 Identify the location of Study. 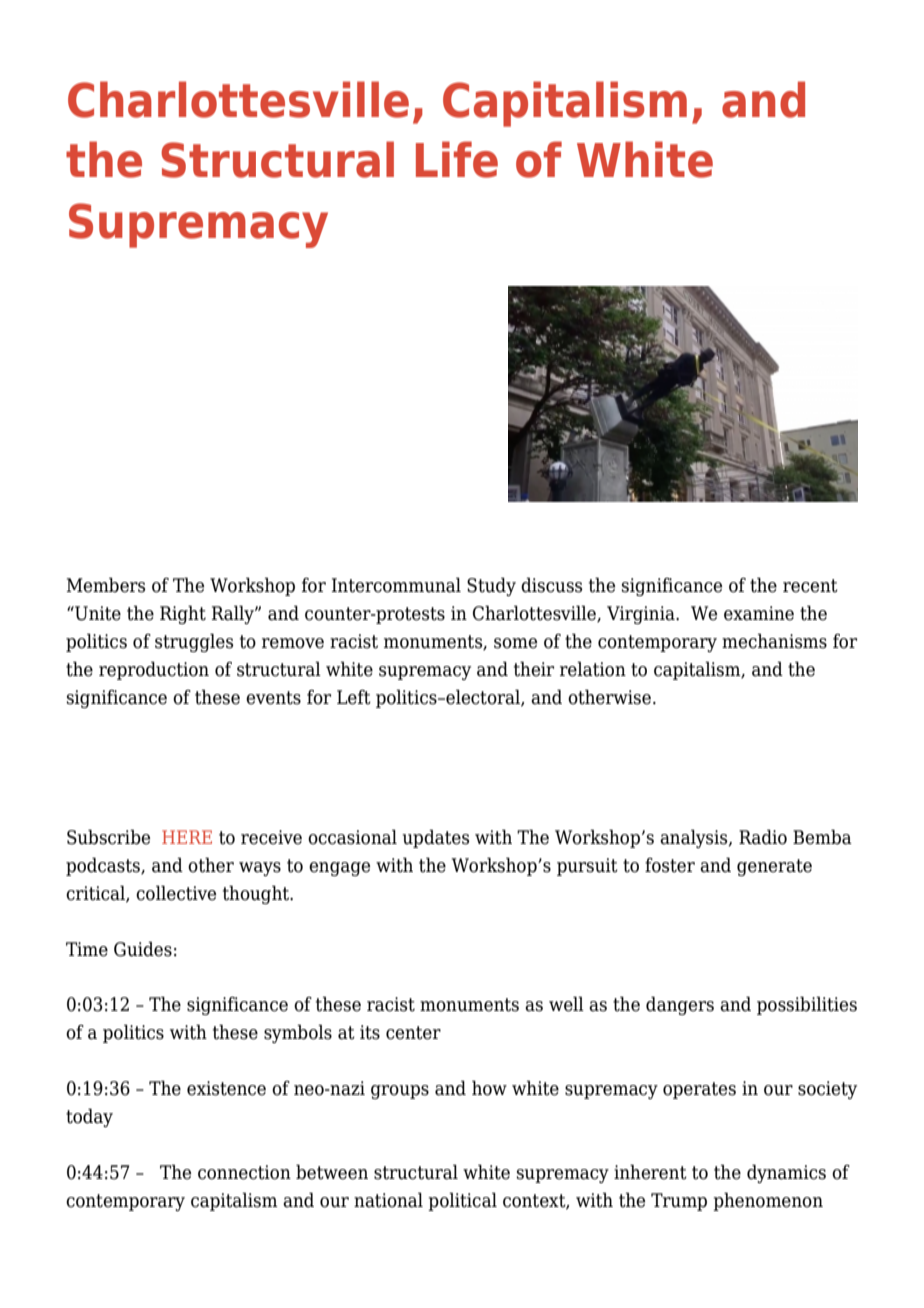
(491, 586).
